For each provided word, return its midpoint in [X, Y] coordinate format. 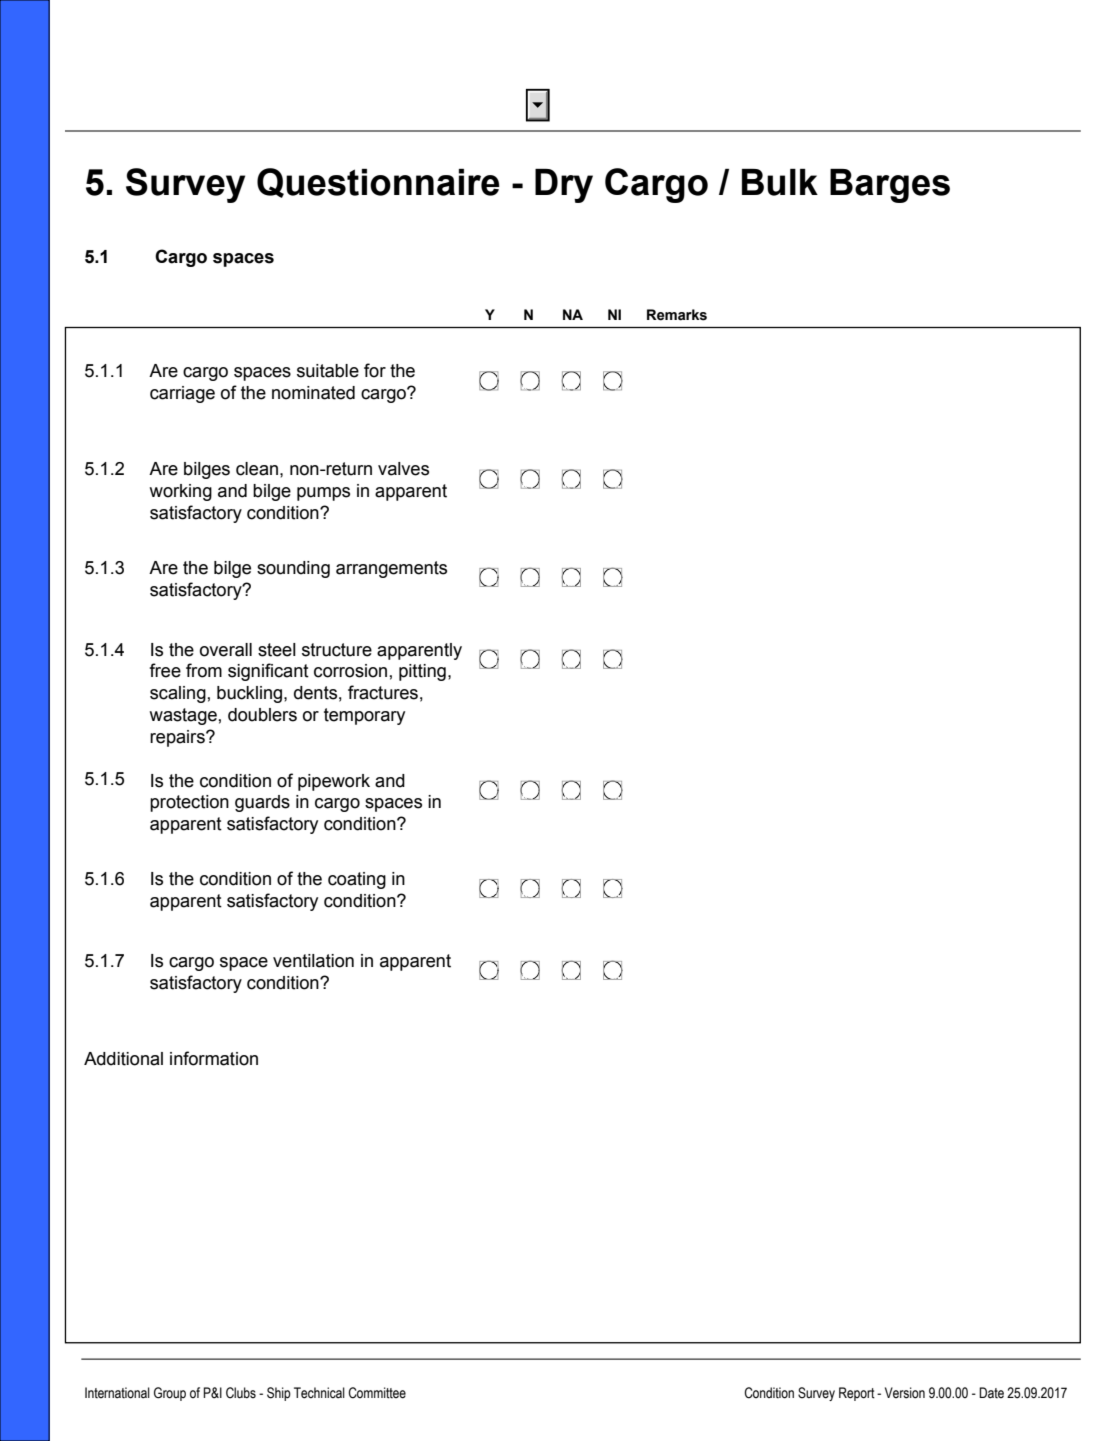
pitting [422, 672]
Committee [377, 1393]
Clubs [241, 1393]
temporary [364, 716]
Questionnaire [378, 183]
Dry [564, 186]
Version [905, 1393]
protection [189, 803]
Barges [890, 186]
